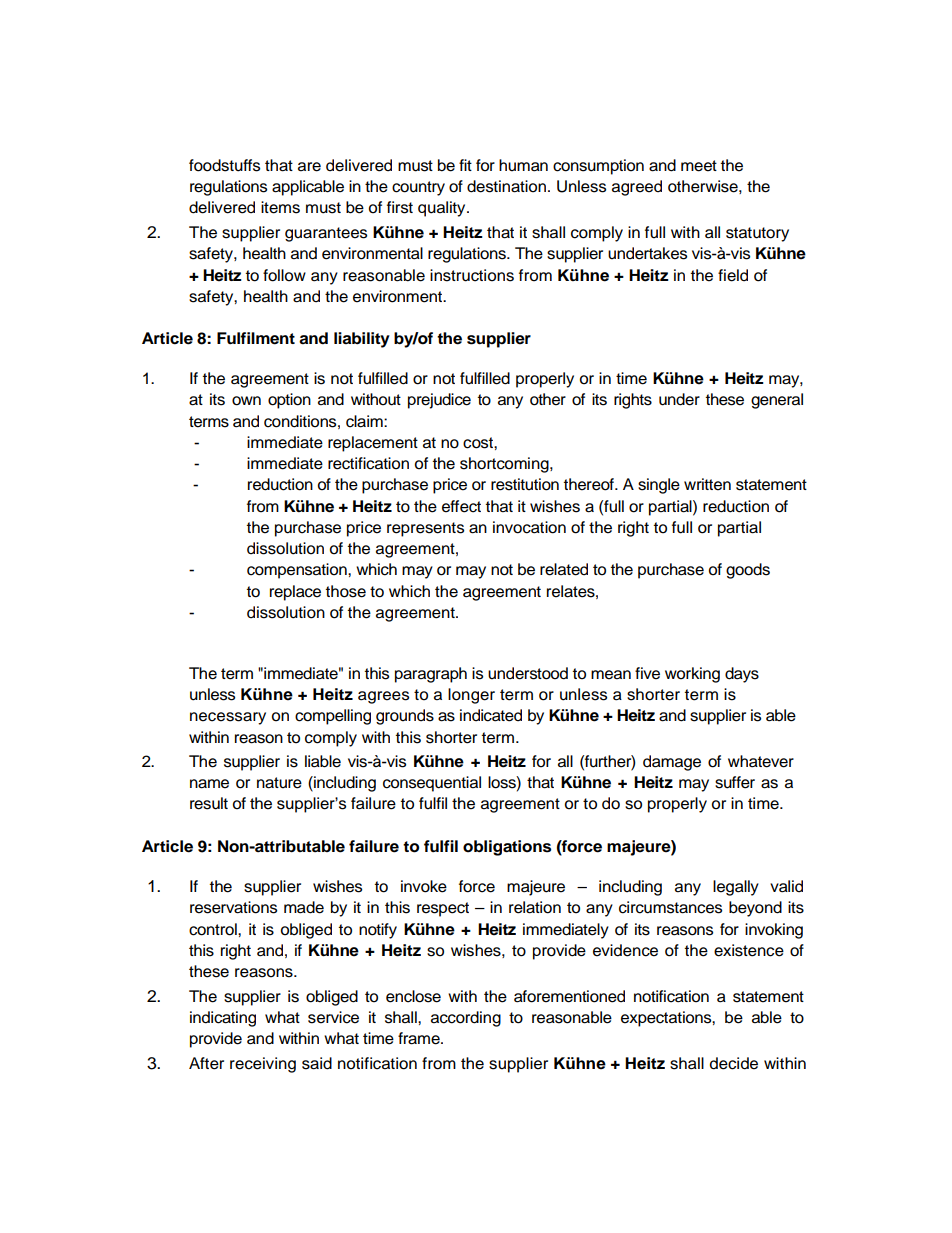 This screenshot has width=952, height=1233. I want to click on prejudice, so click(439, 401).
